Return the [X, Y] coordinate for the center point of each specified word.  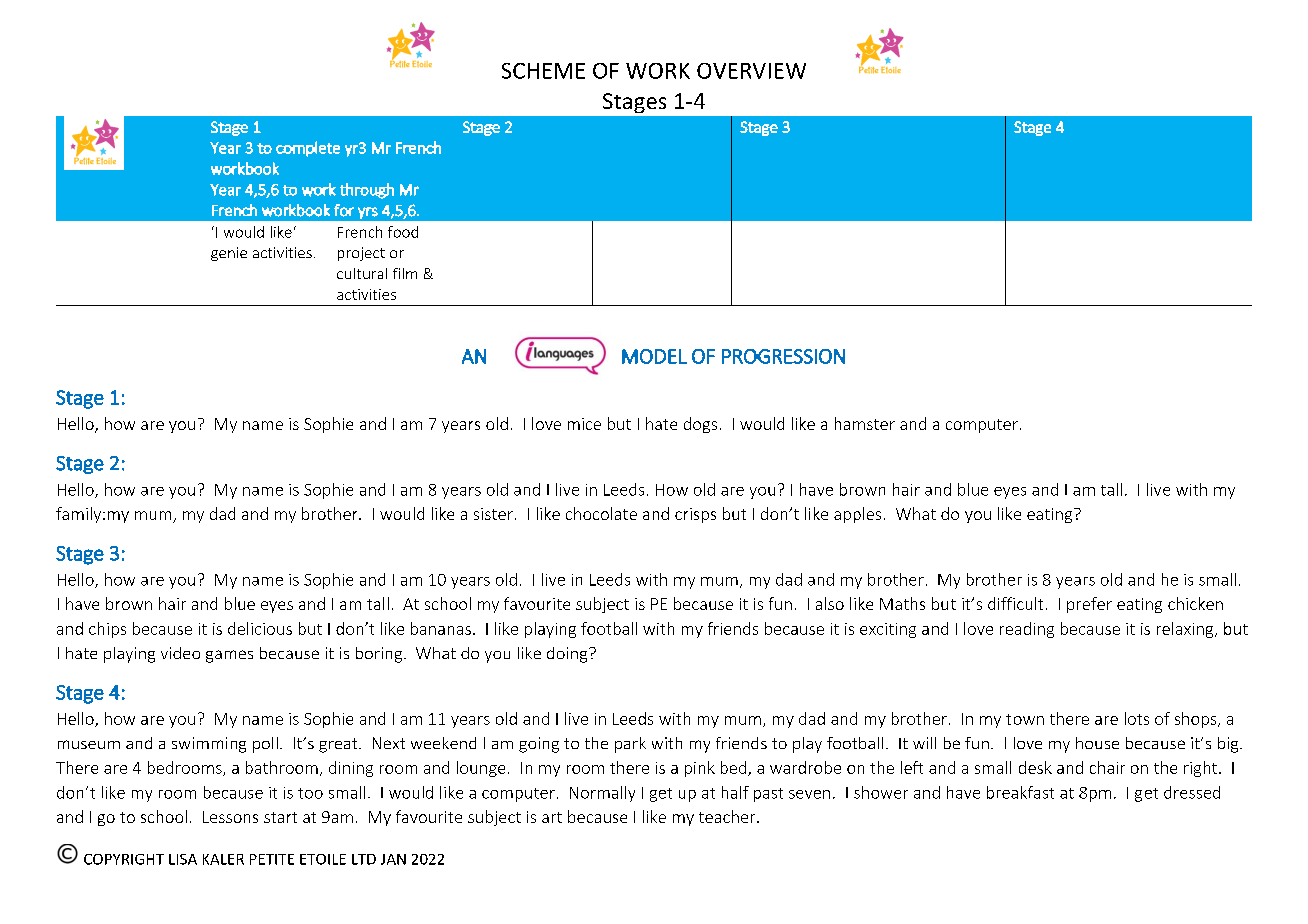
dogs [700, 425]
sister [493, 514]
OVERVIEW [751, 71]
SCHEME [543, 71]
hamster [865, 423]
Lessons [230, 817]
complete [308, 149]
